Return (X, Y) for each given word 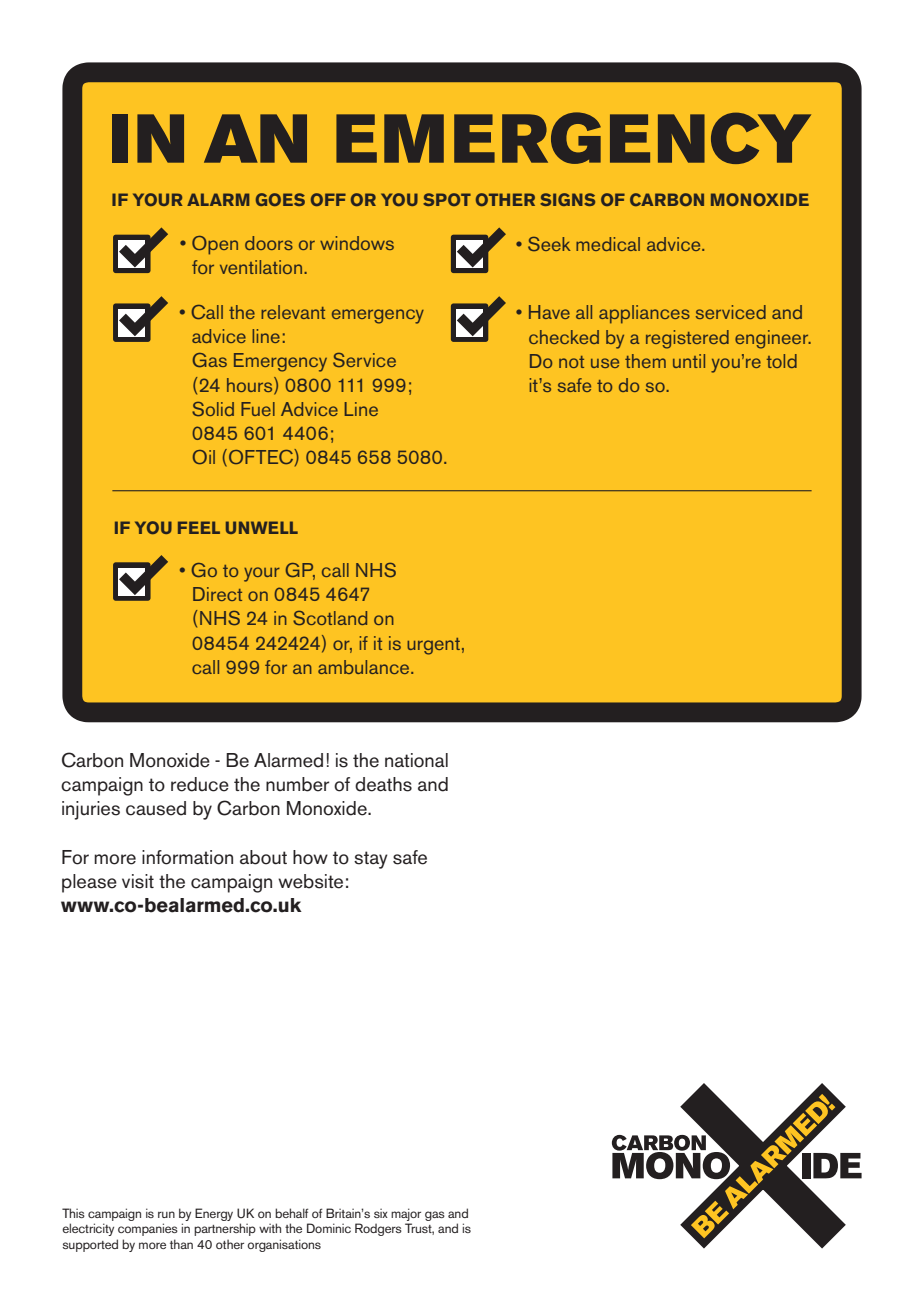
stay (371, 860)
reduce (200, 784)
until (689, 361)
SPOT (447, 199)
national (416, 760)
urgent (433, 646)
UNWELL (262, 527)
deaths (383, 784)
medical (608, 244)
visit (138, 881)
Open (215, 245)
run (166, 1214)
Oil (204, 457)
